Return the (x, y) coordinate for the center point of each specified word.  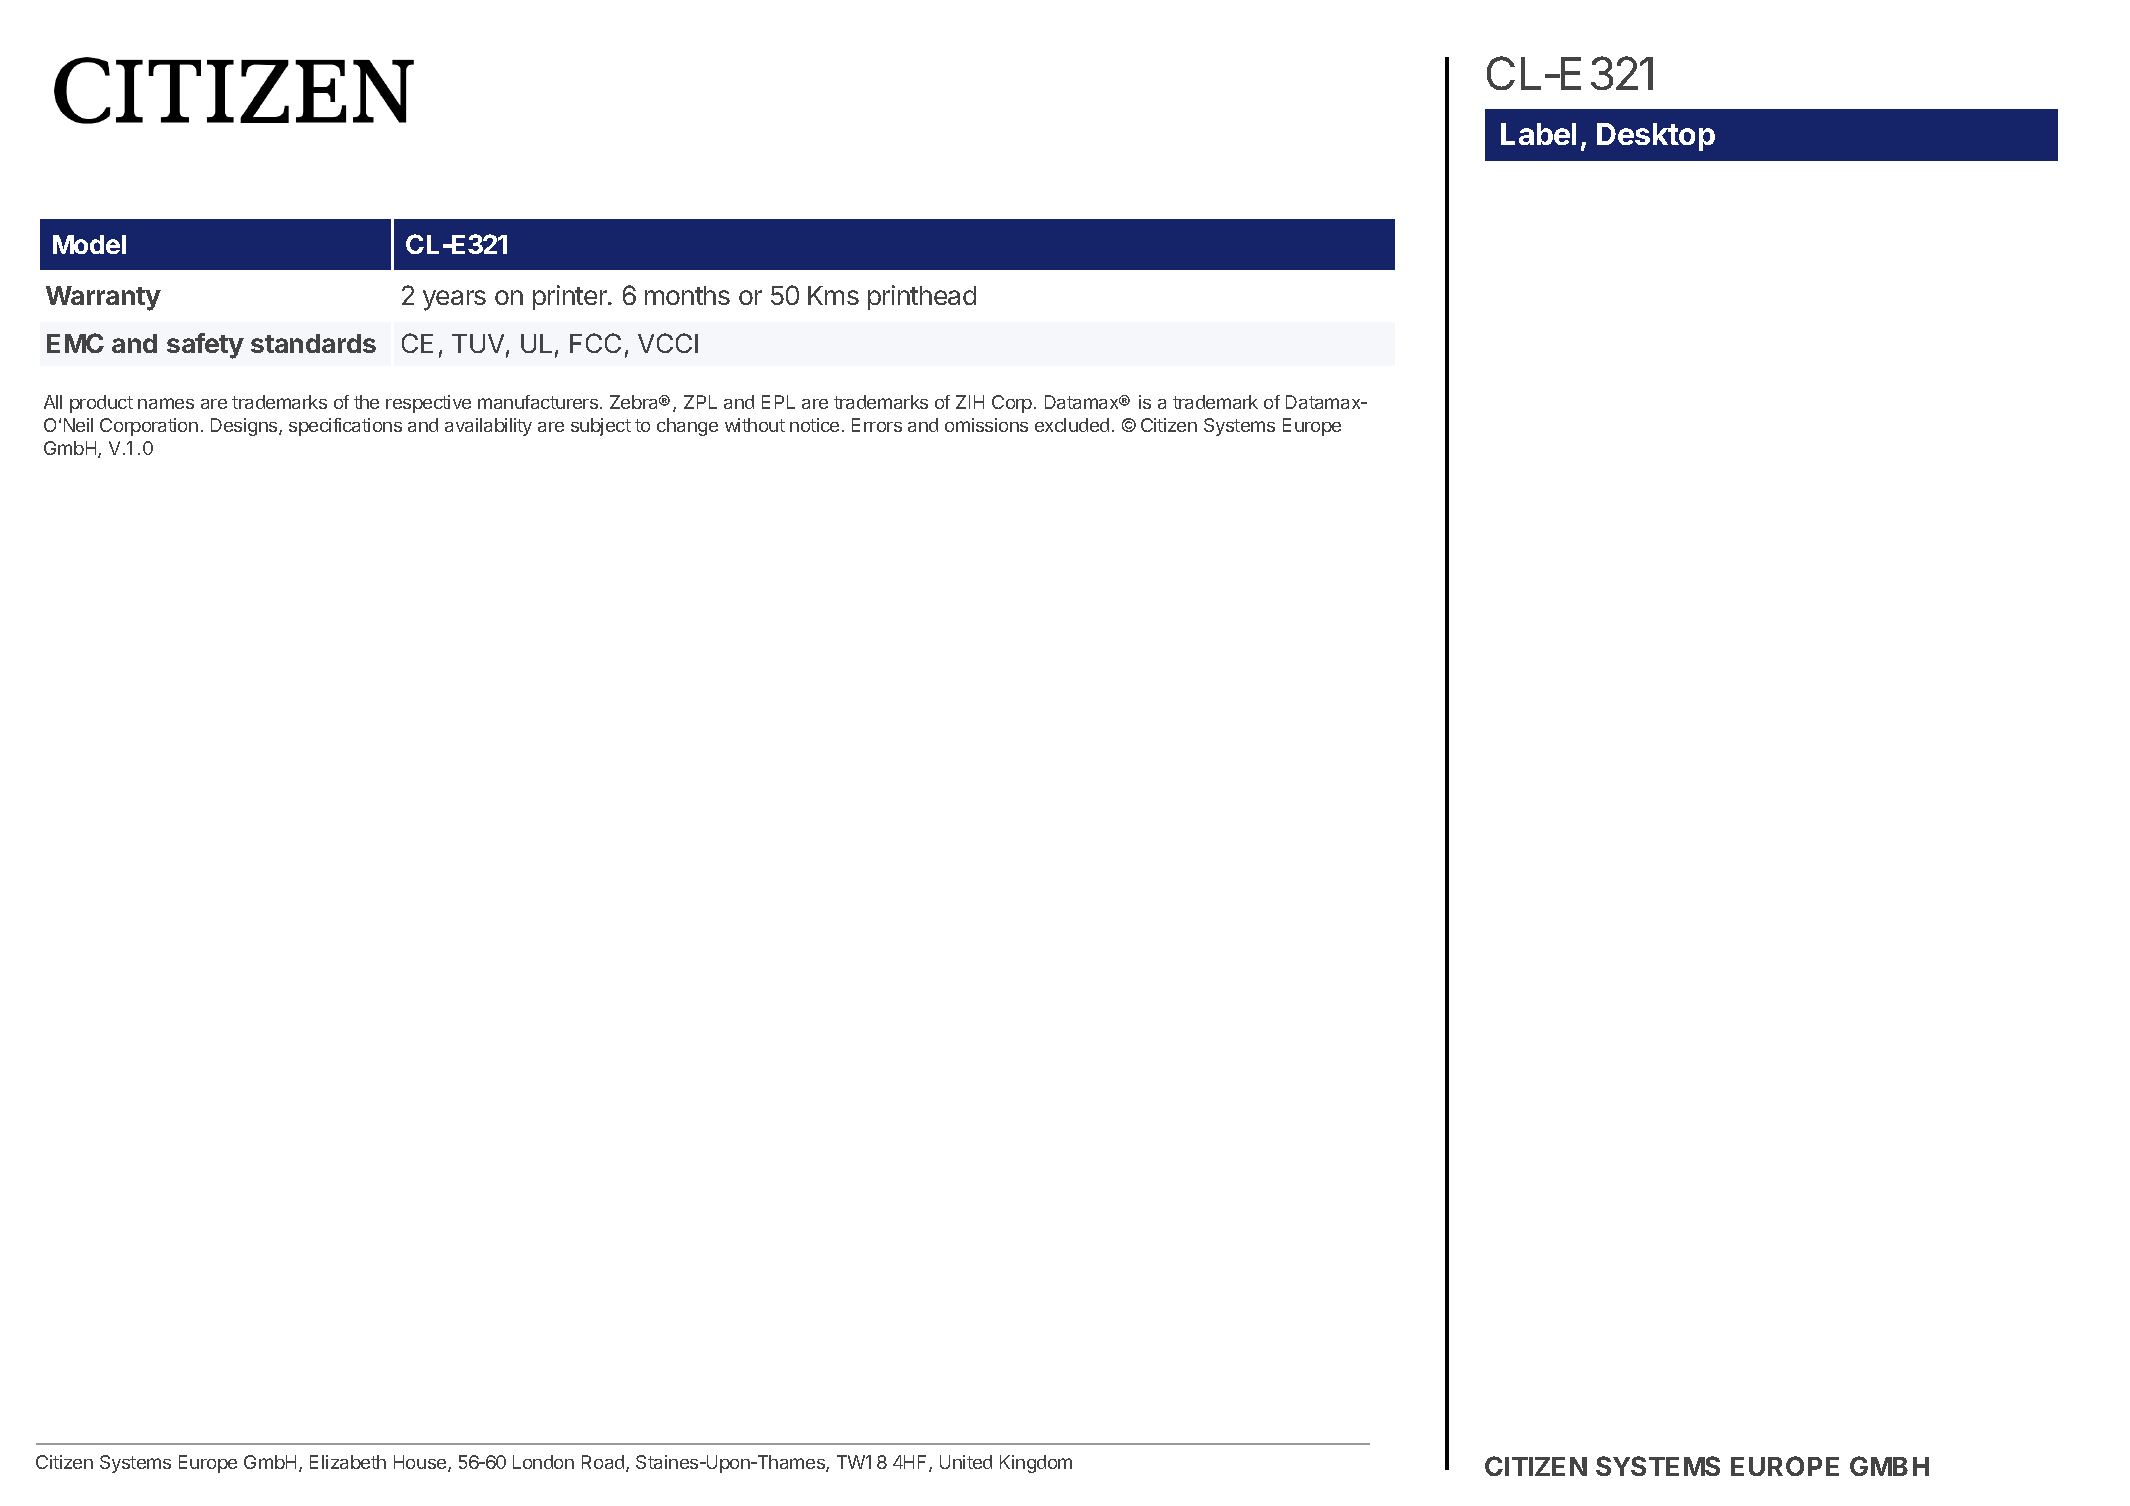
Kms (833, 295)
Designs (245, 427)
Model (89, 244)
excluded (1072, 425)
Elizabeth (348, 1462)
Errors (877, 425)
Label (1538, 134)
